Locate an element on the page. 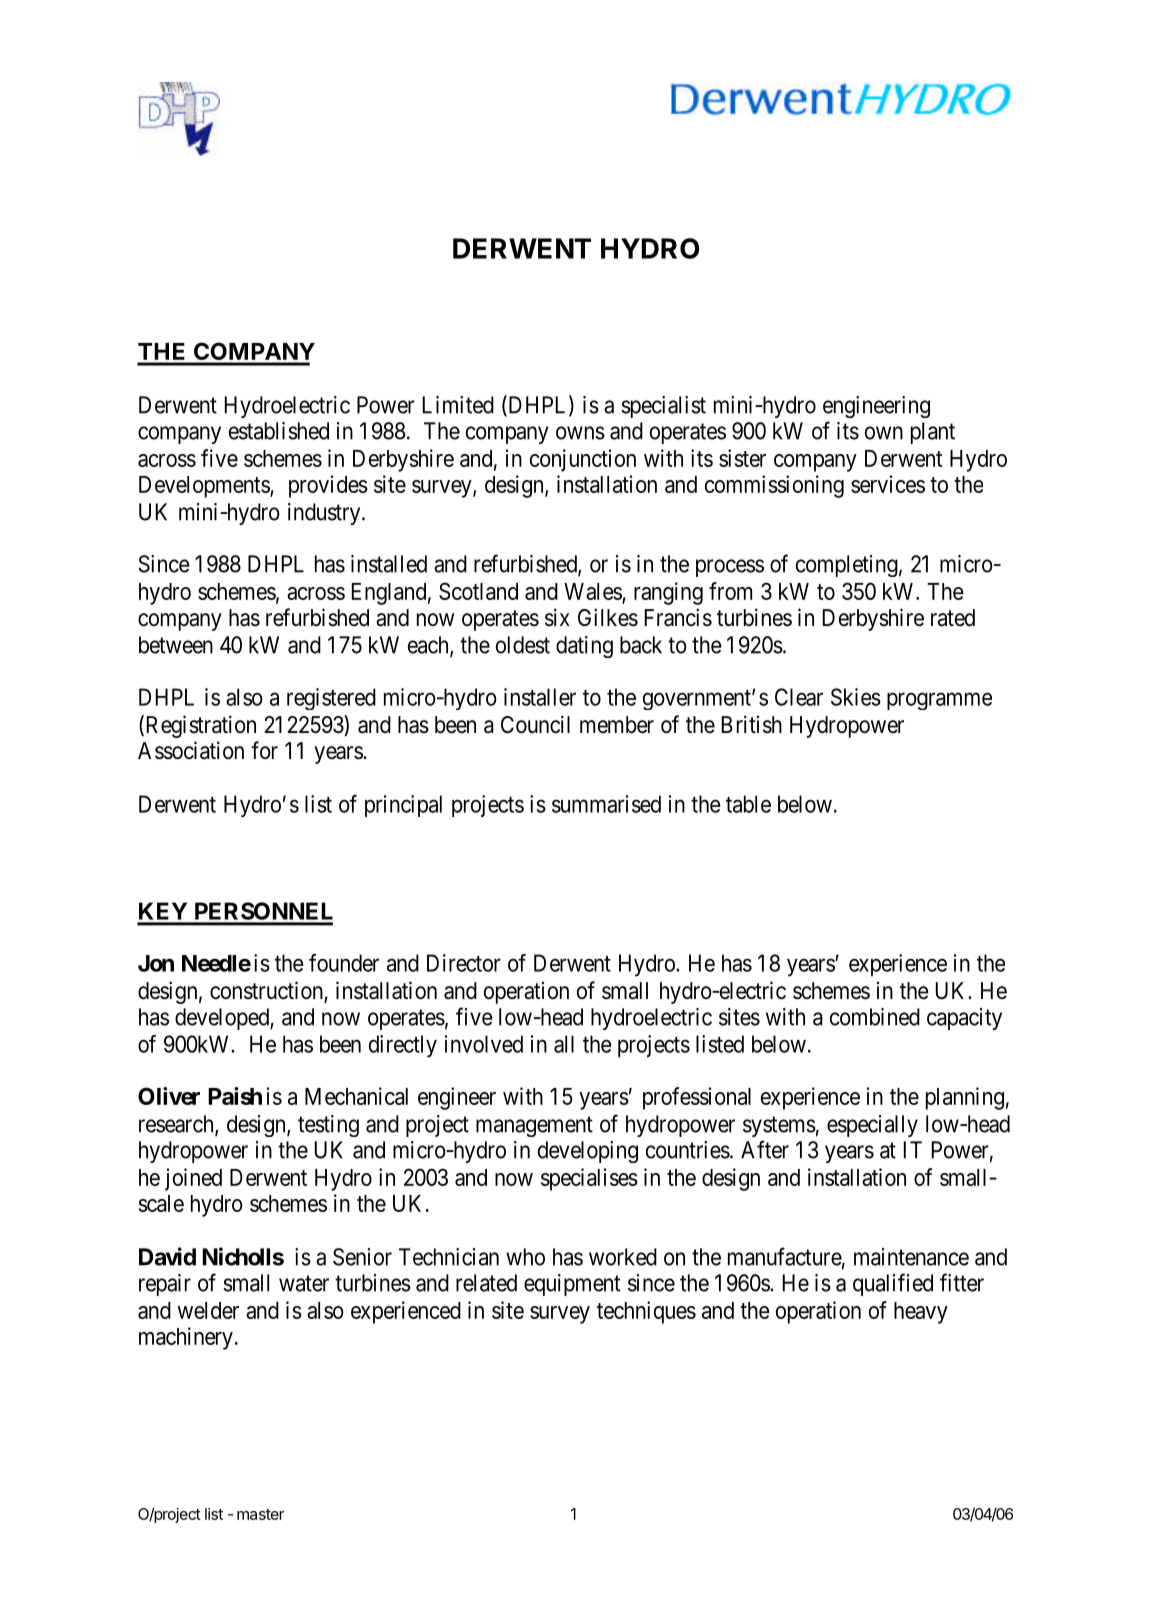  table is located at coordinates (748, 804).
